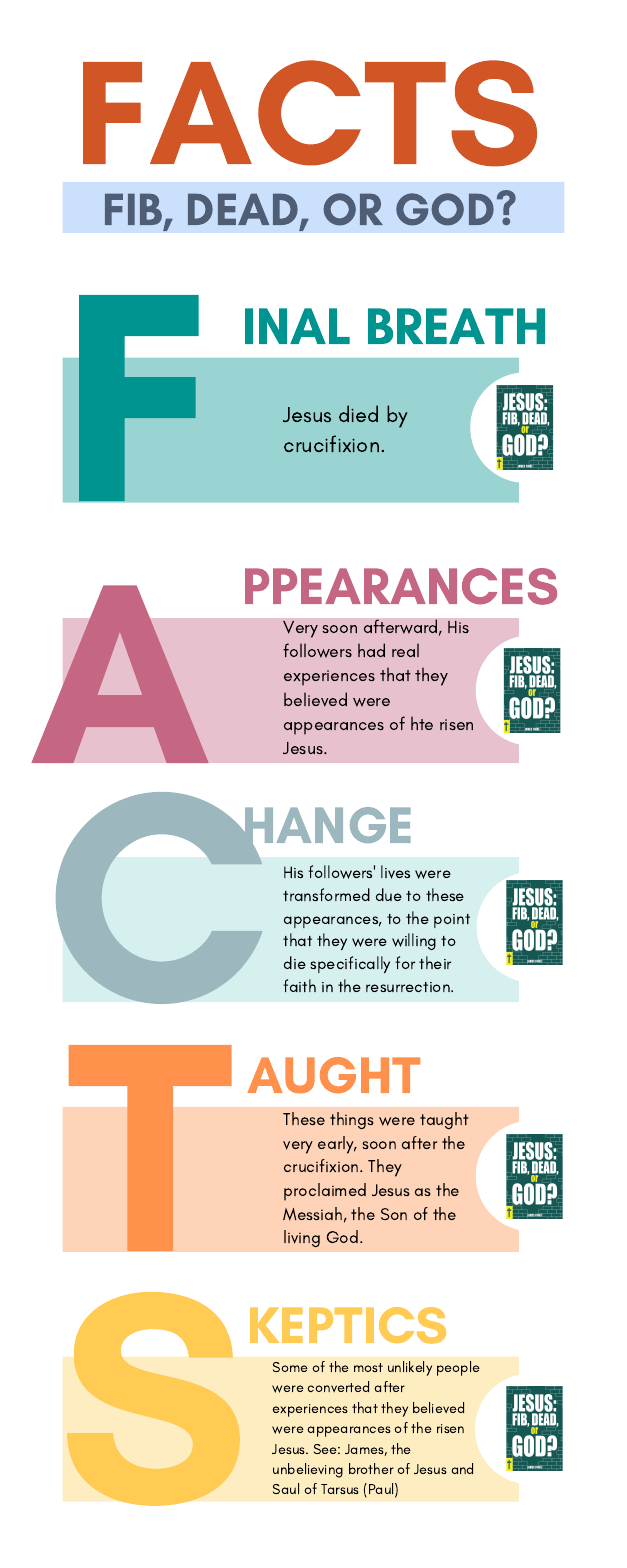  What do you see at coordinates (297, 326) in the screenshot?
I see `INAL` at bounding box center [297, 326].
